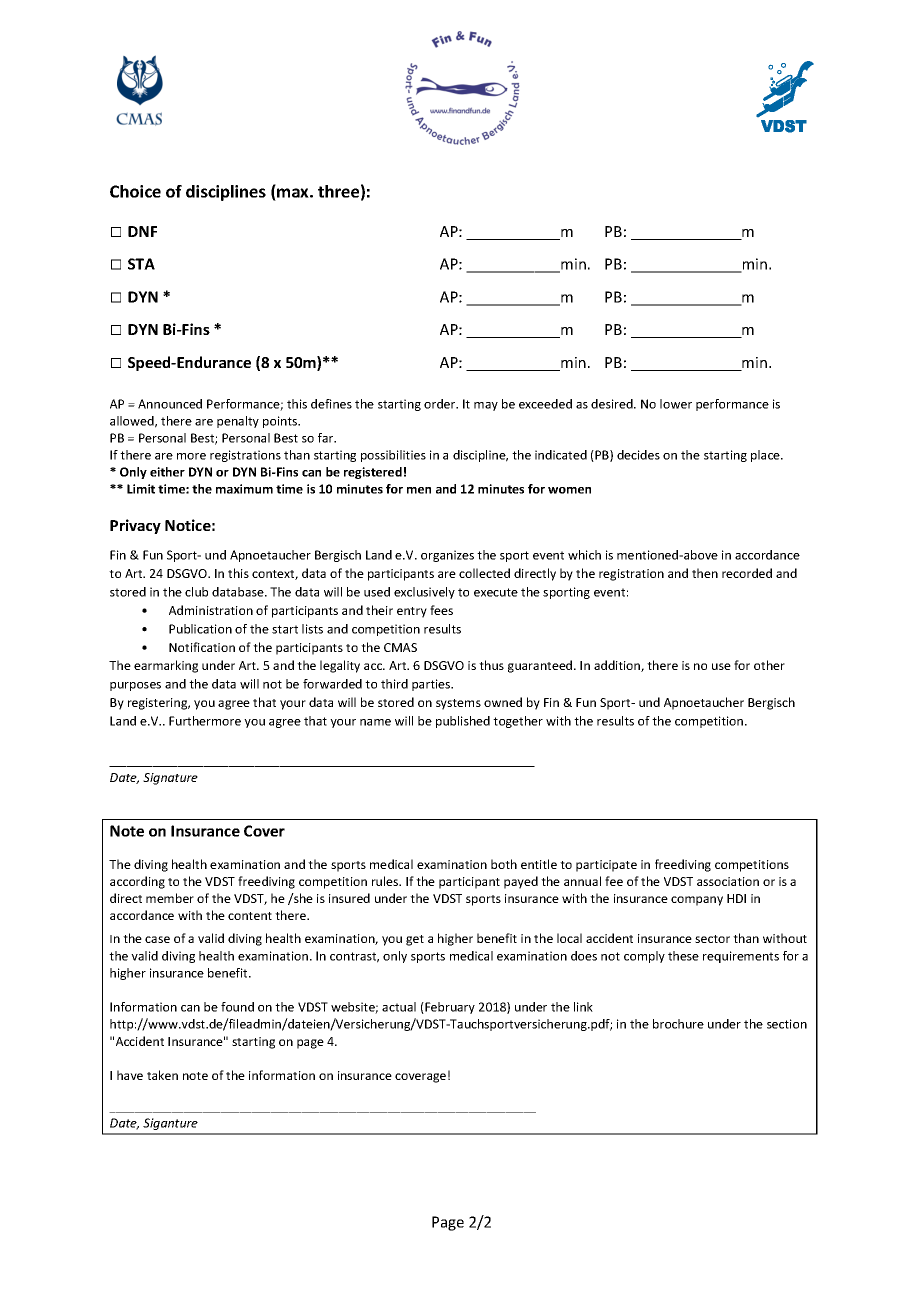 The image size is (924, 1308). Describe the element at coordinates (170, 779) in the screenshot. I see `Signature` at that location.
